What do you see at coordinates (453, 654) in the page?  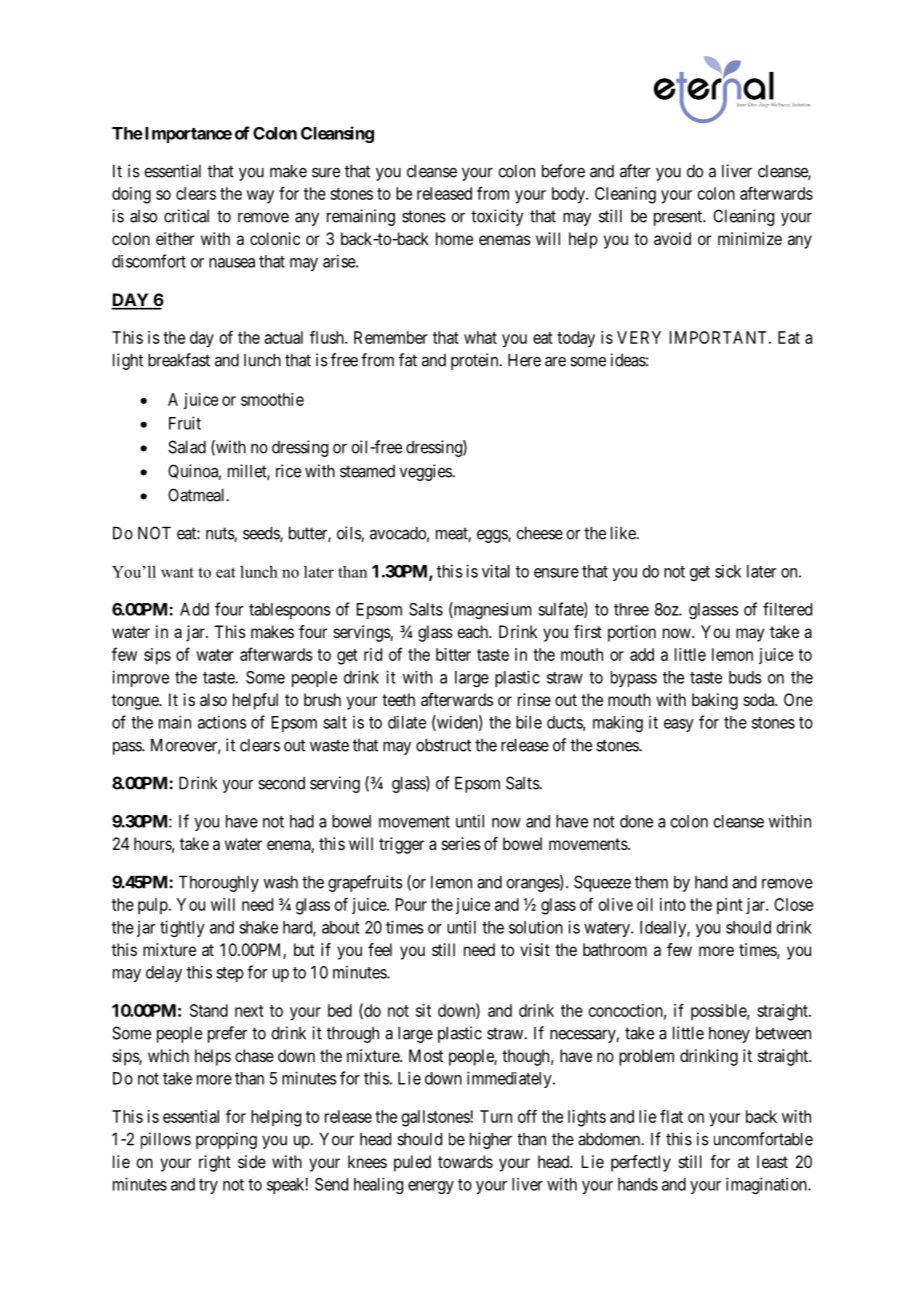 I see `bitter` at bounding box center [453, 654].
